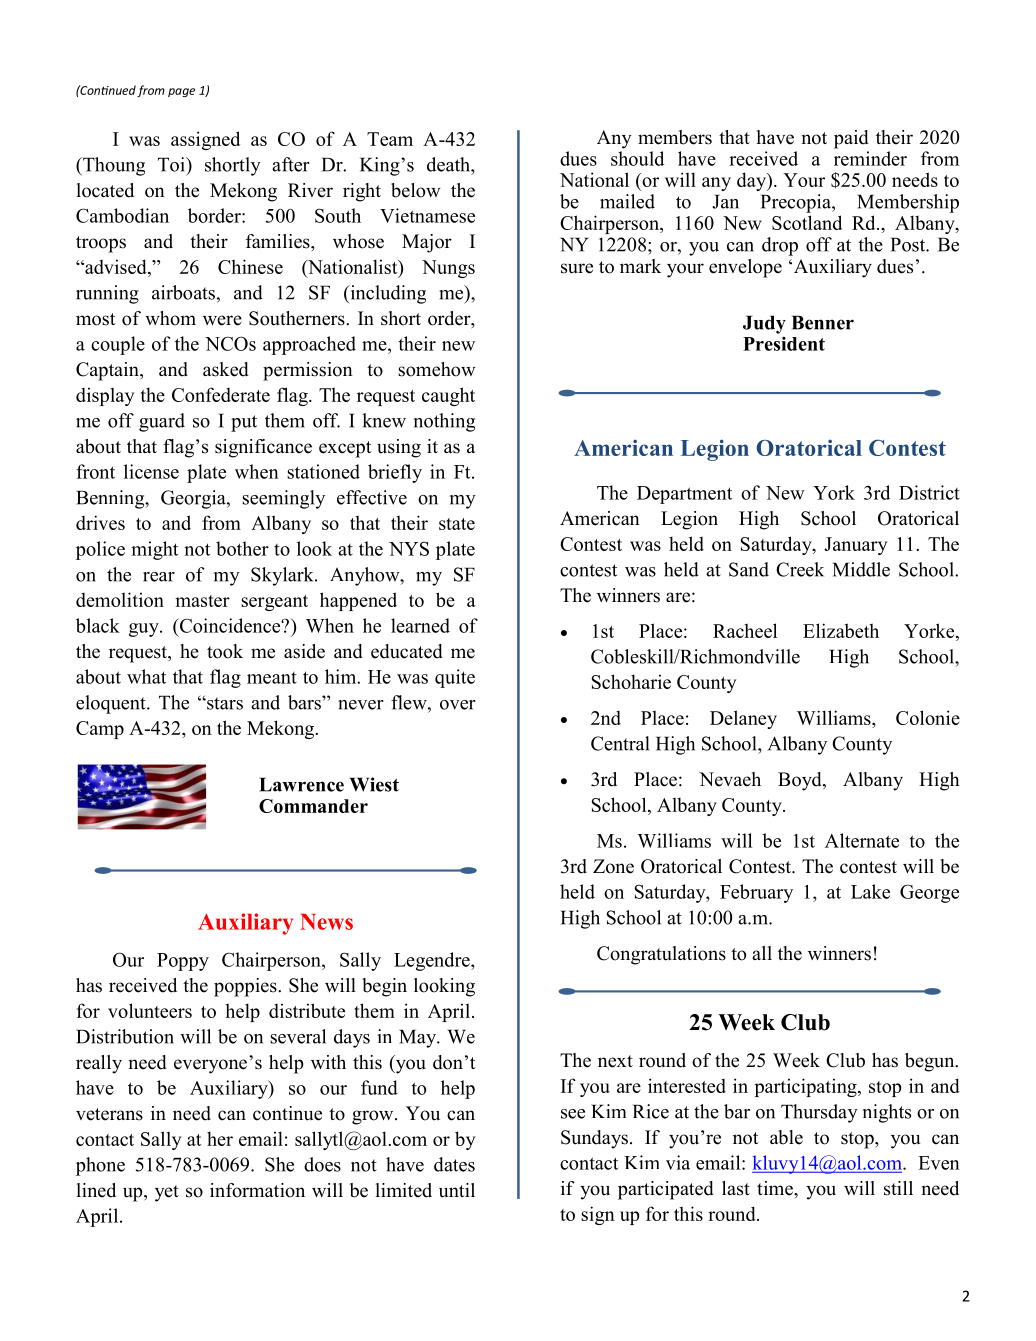 The image size is (1036, 1341). I want to click on dates, so click(454, 1164).
